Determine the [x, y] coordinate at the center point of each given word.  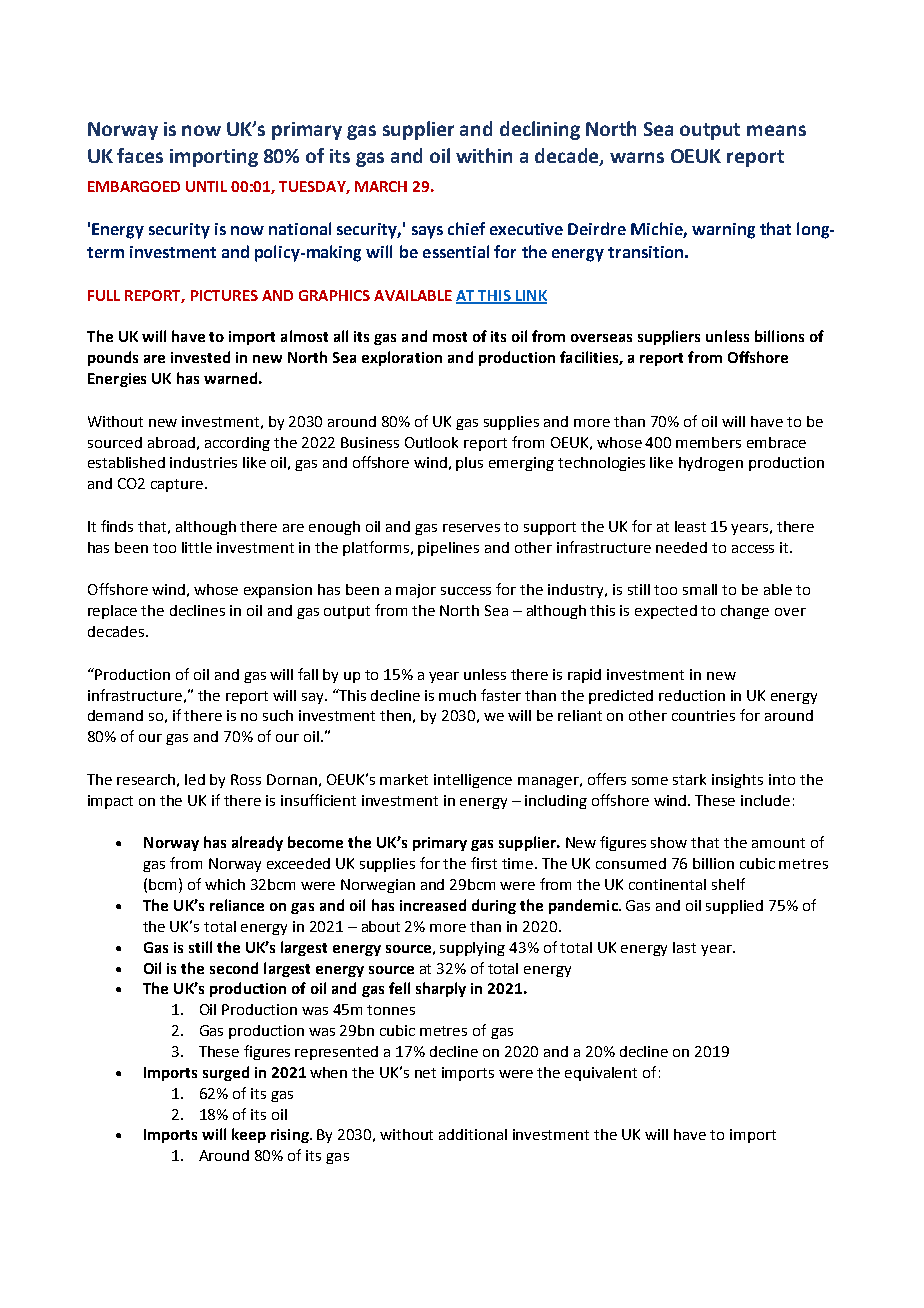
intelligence [473, 781]
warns [637, 157]
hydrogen [711, 464]
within [484, 155]
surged [226, 1073]
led [195, 779]
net [425, 1073]
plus [469, 464]
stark [689, 779]
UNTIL [206, 186]
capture [178, 485]
